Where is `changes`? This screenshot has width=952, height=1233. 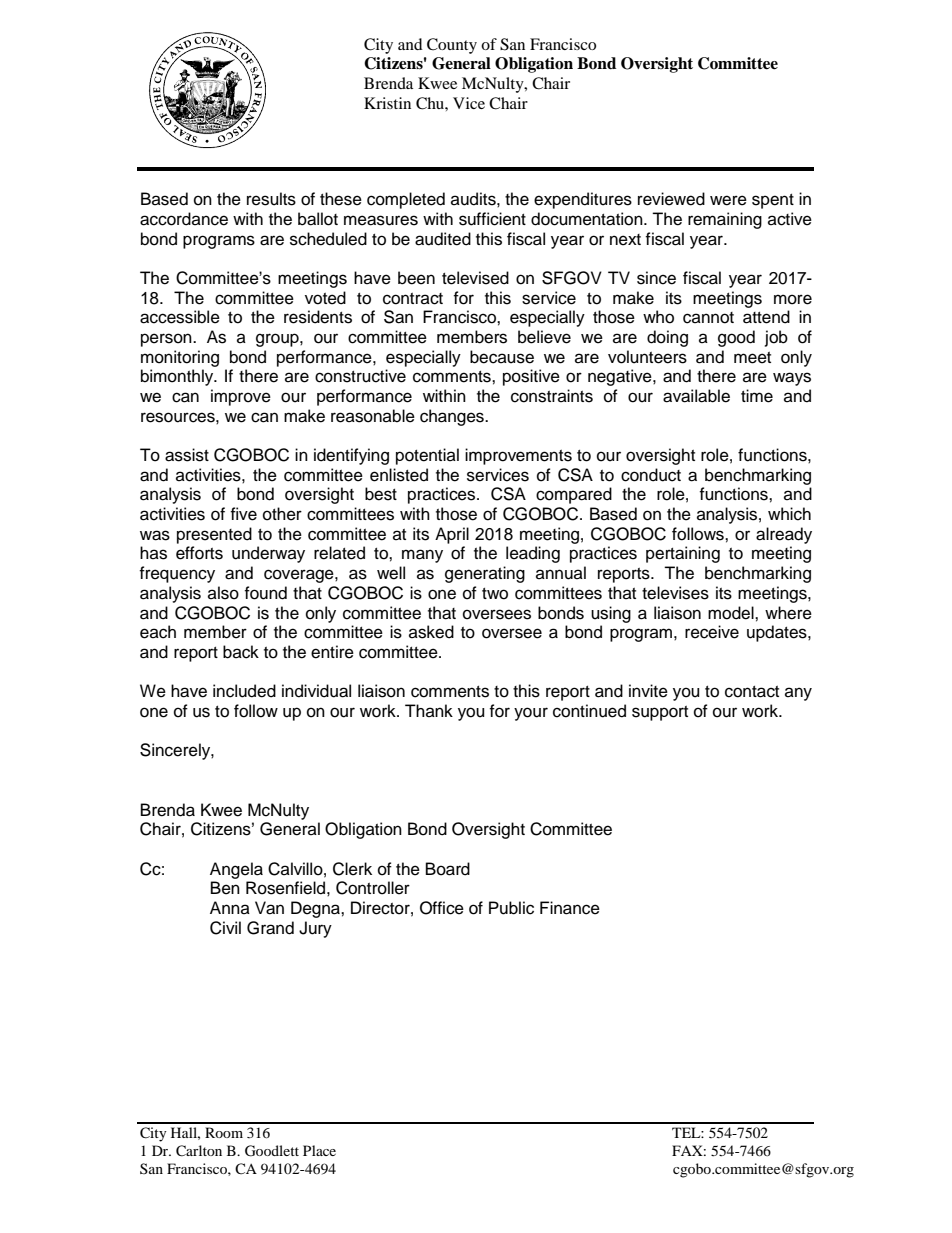
changes is located at coordinates (453, 417).
